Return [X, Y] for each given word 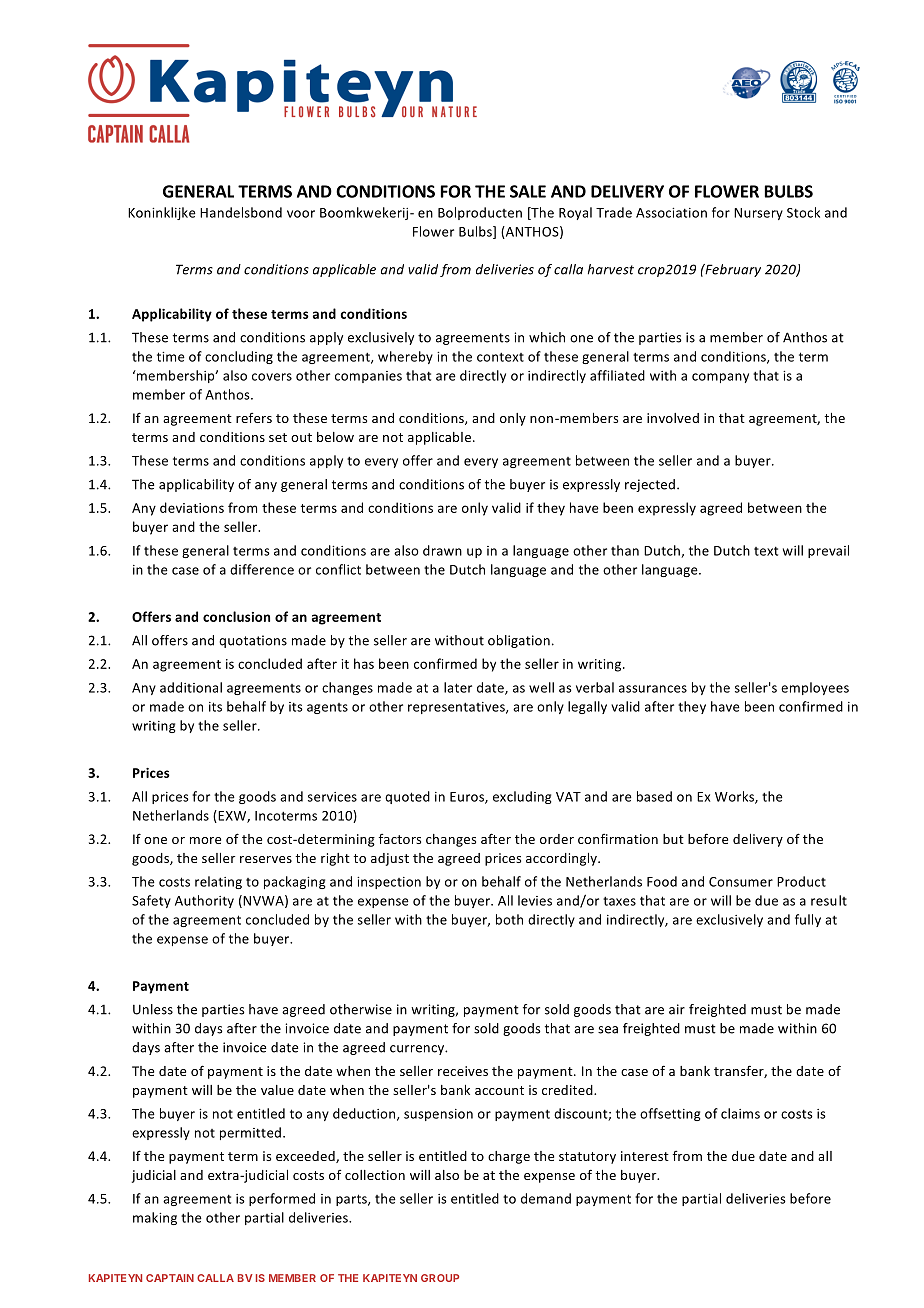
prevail [828, 551]
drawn [442, 550]
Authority [204, 901]
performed [282, 1199]
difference [262, 569]
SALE [528, 191]
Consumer [741, 882]
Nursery [758, 214]
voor [301, 214]
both [509, 919]
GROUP [440, 1278]
